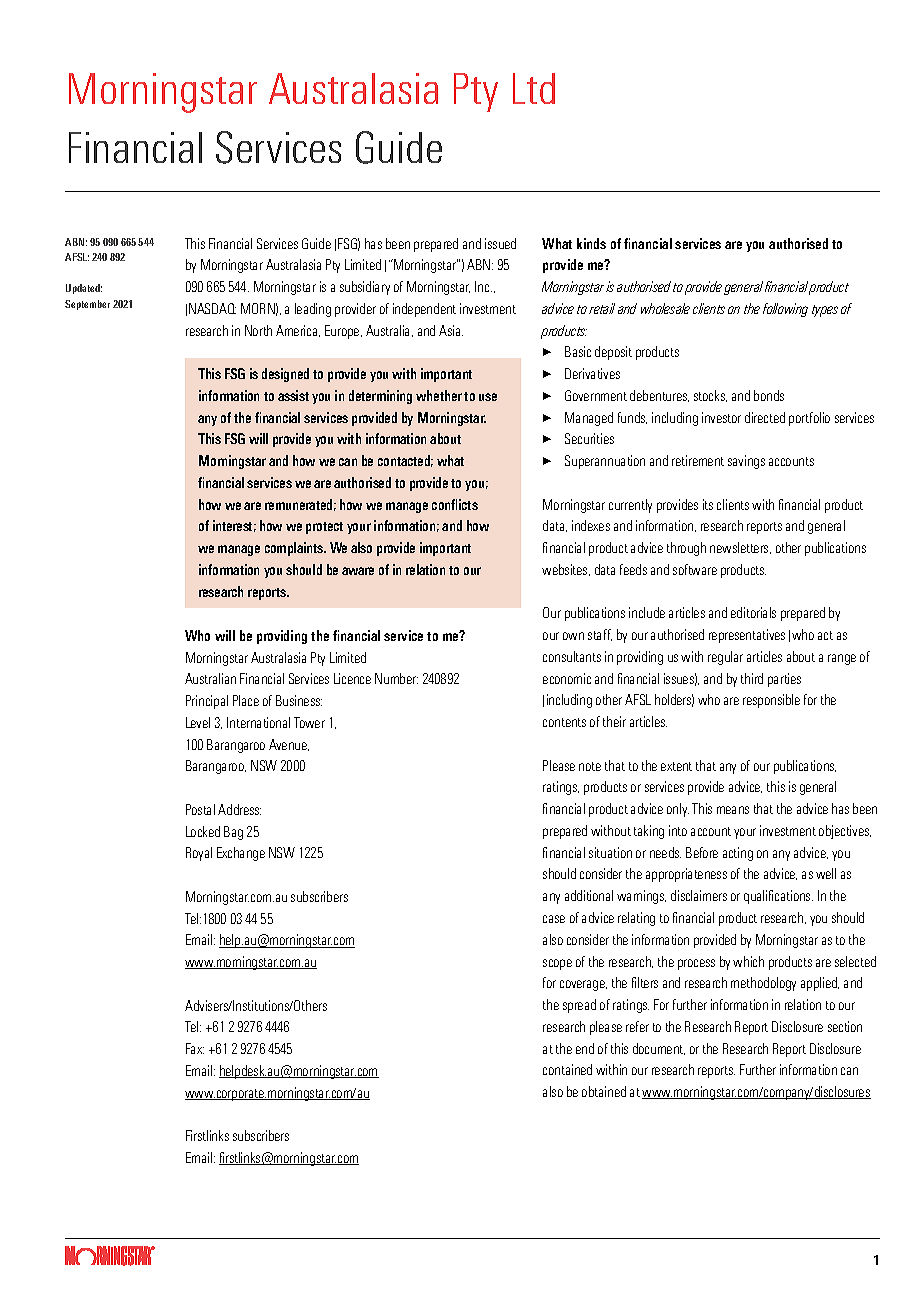 This image has height=1308, width=924. I want to click on Fax, so click(195, 1048).
